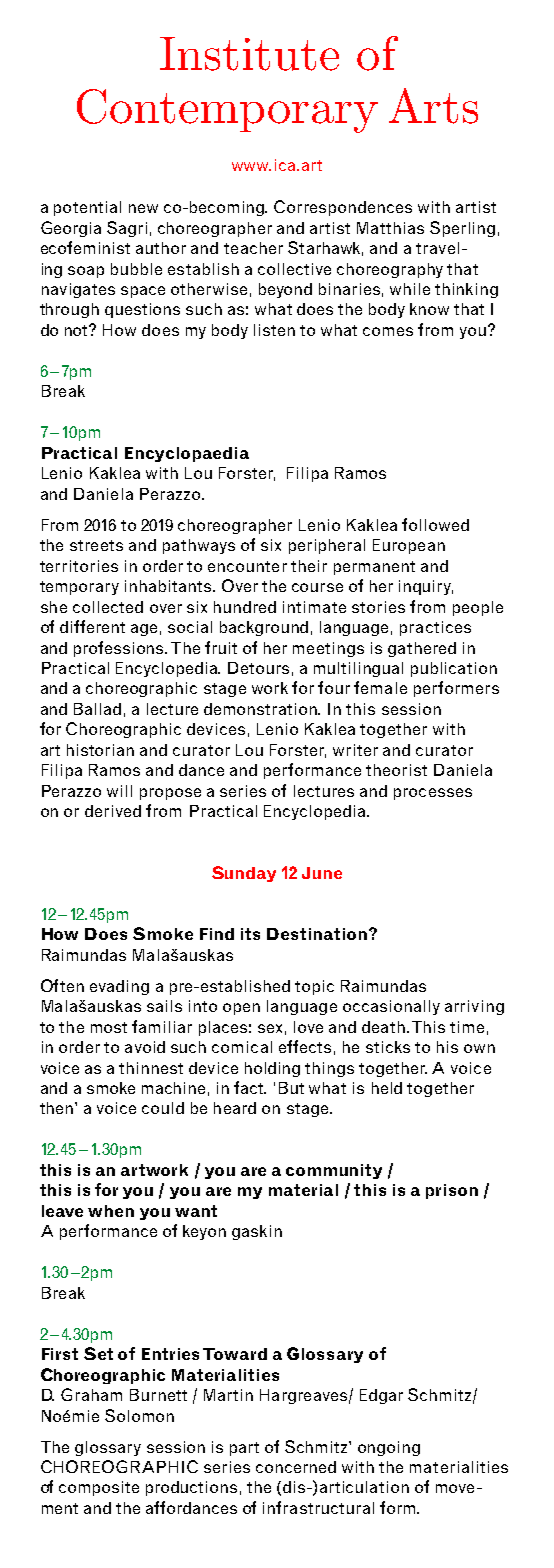 This screenshot has width=554, height=1568. Describe the element at coordinates (244, 874) in the screenshot. I see `Sunday` at that location.
